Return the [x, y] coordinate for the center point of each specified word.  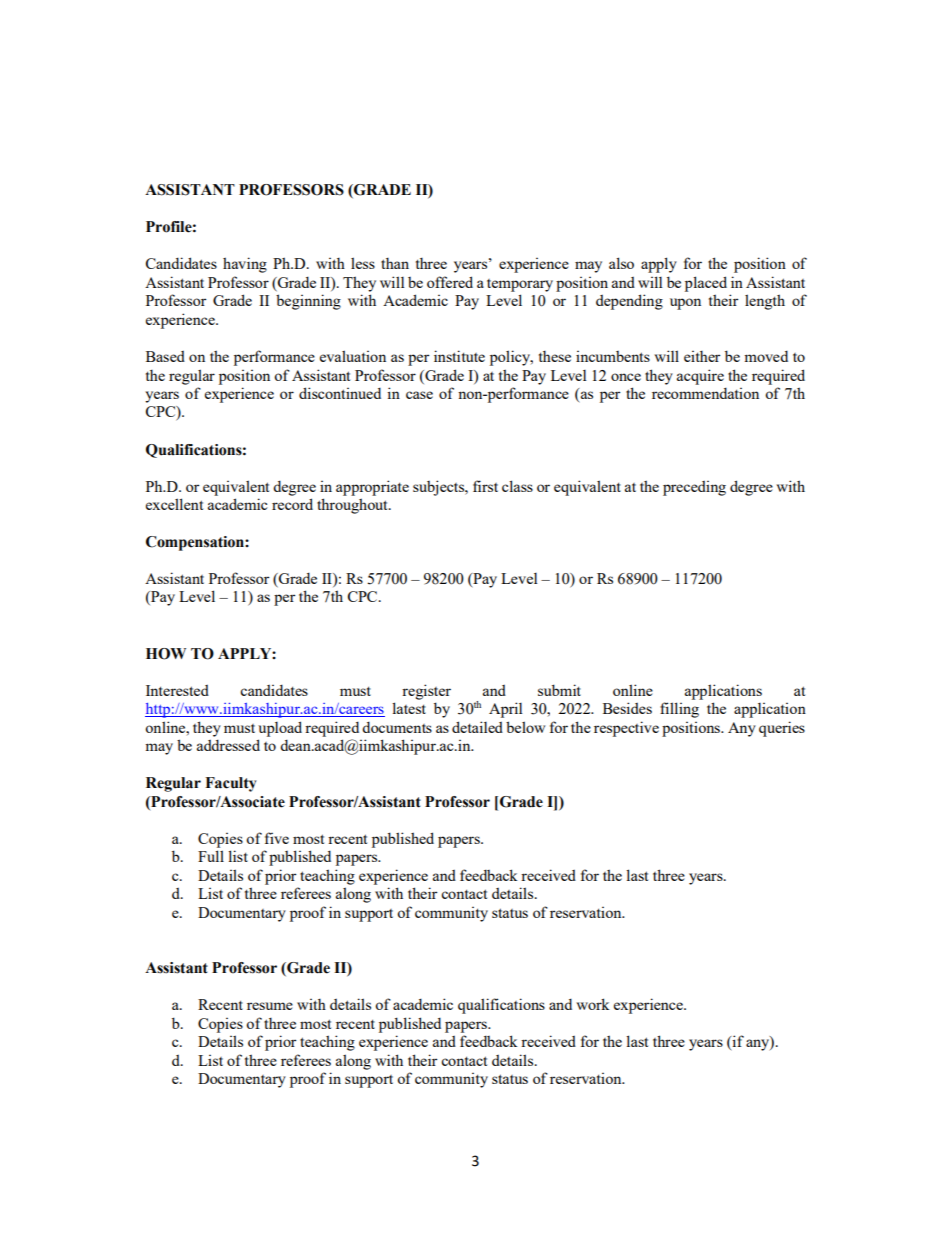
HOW [166, 654]
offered [450, 282]
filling [679, 710]
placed [706, 284]
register [426, 692]
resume [270, 1006]
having [245, 265]
